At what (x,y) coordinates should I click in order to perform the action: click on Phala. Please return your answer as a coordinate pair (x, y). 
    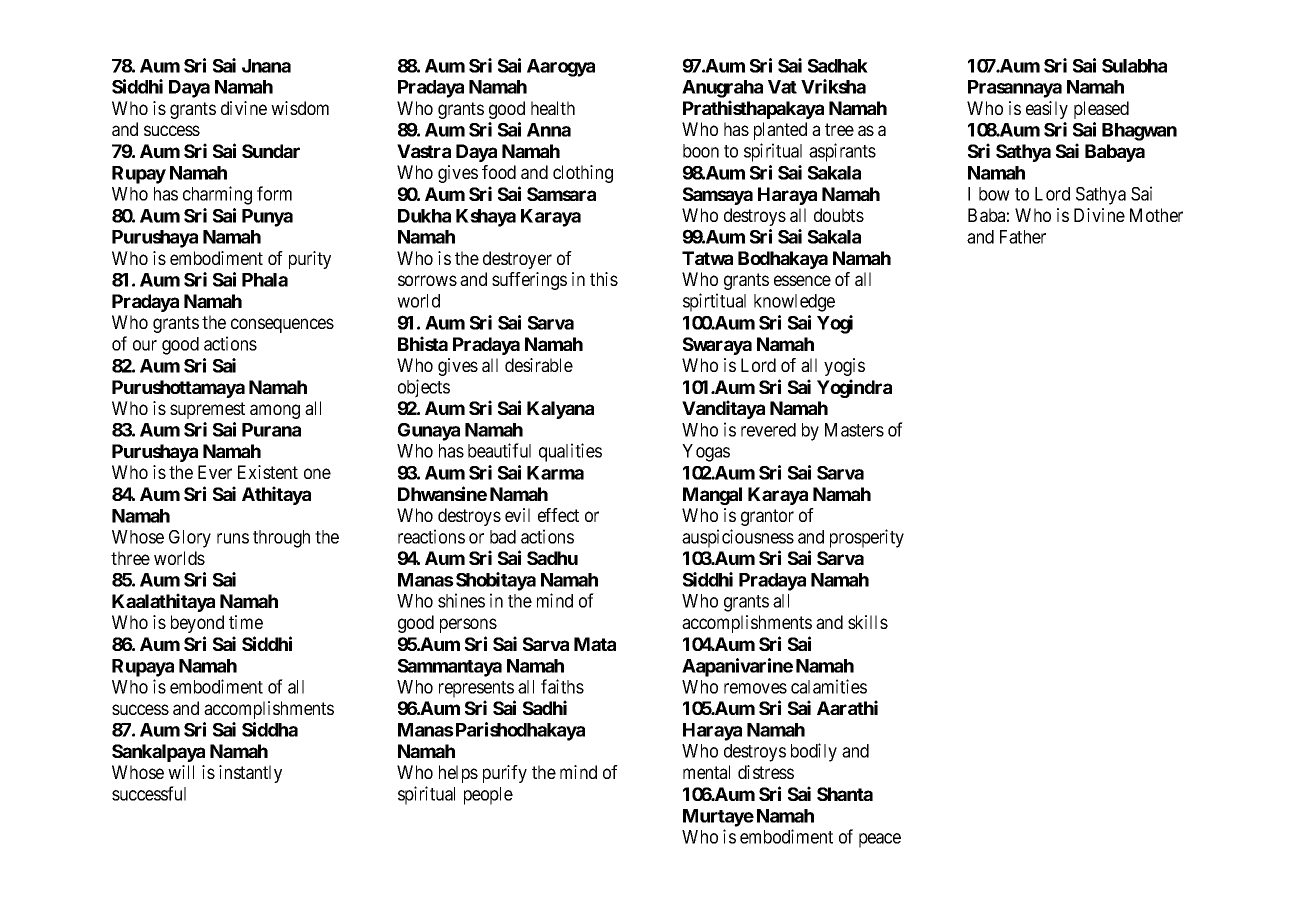
    Looking at the image, I should click on (265, 280).
